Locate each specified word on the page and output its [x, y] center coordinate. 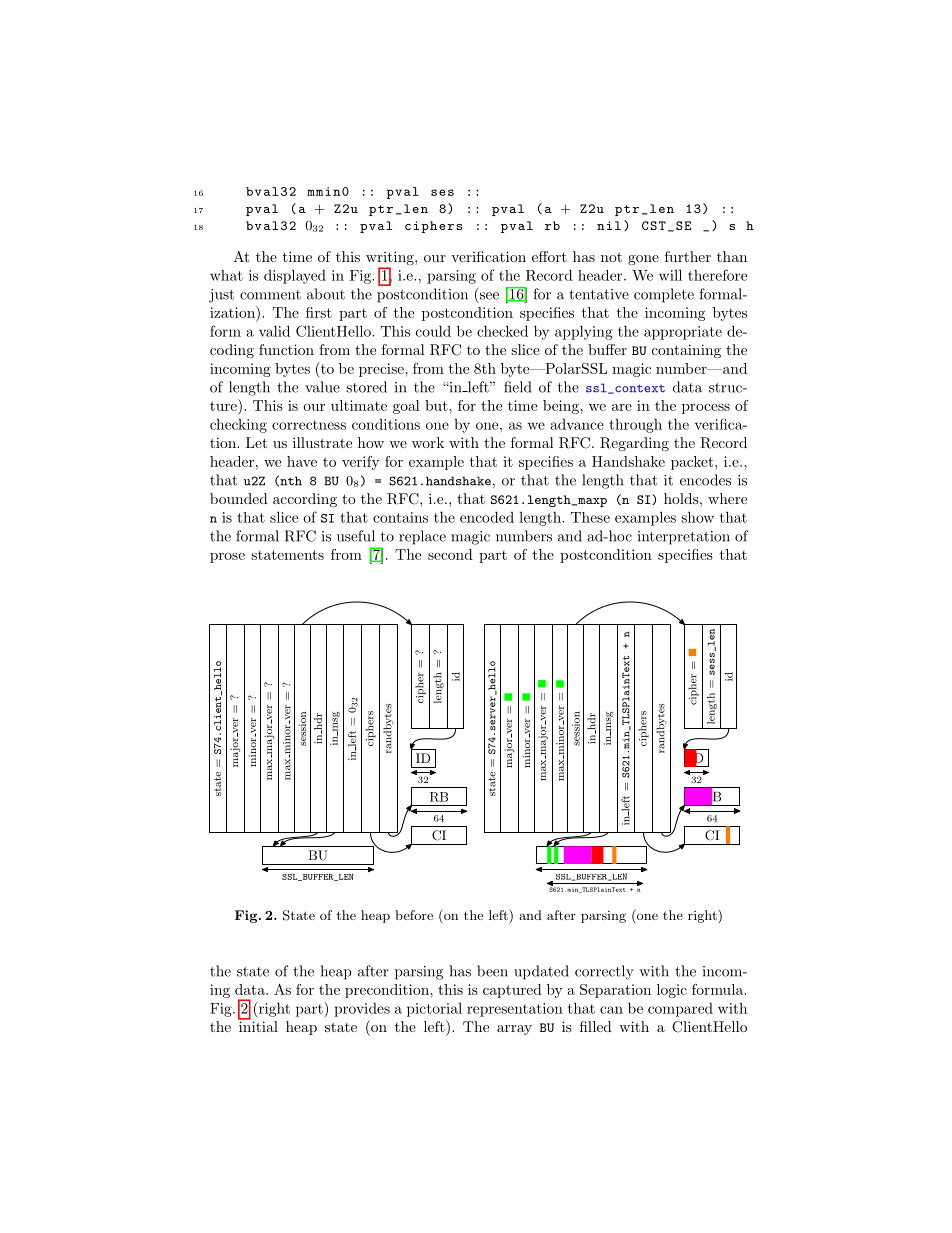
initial [258, 1025]
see [488, 297]
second [450, 554]
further [688, 256]
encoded [487, 517]
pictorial [434, 1010]
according [305, 500]
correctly [604, 972]
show [697, 517]
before [414, 915]
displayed [295, 276]
